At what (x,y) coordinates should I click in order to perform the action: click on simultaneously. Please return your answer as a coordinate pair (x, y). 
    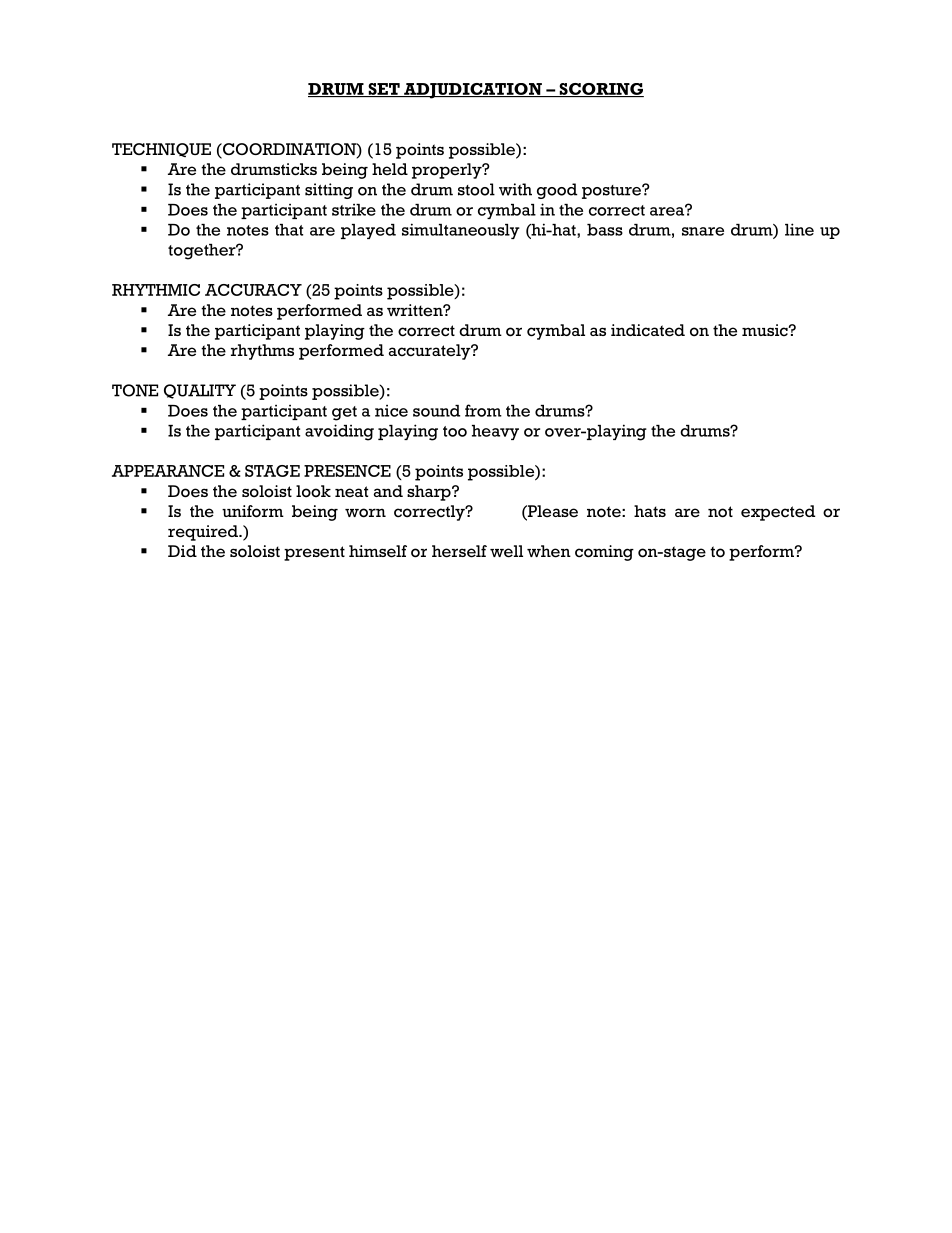
    Looking at the image, I should click on (461, 231).
